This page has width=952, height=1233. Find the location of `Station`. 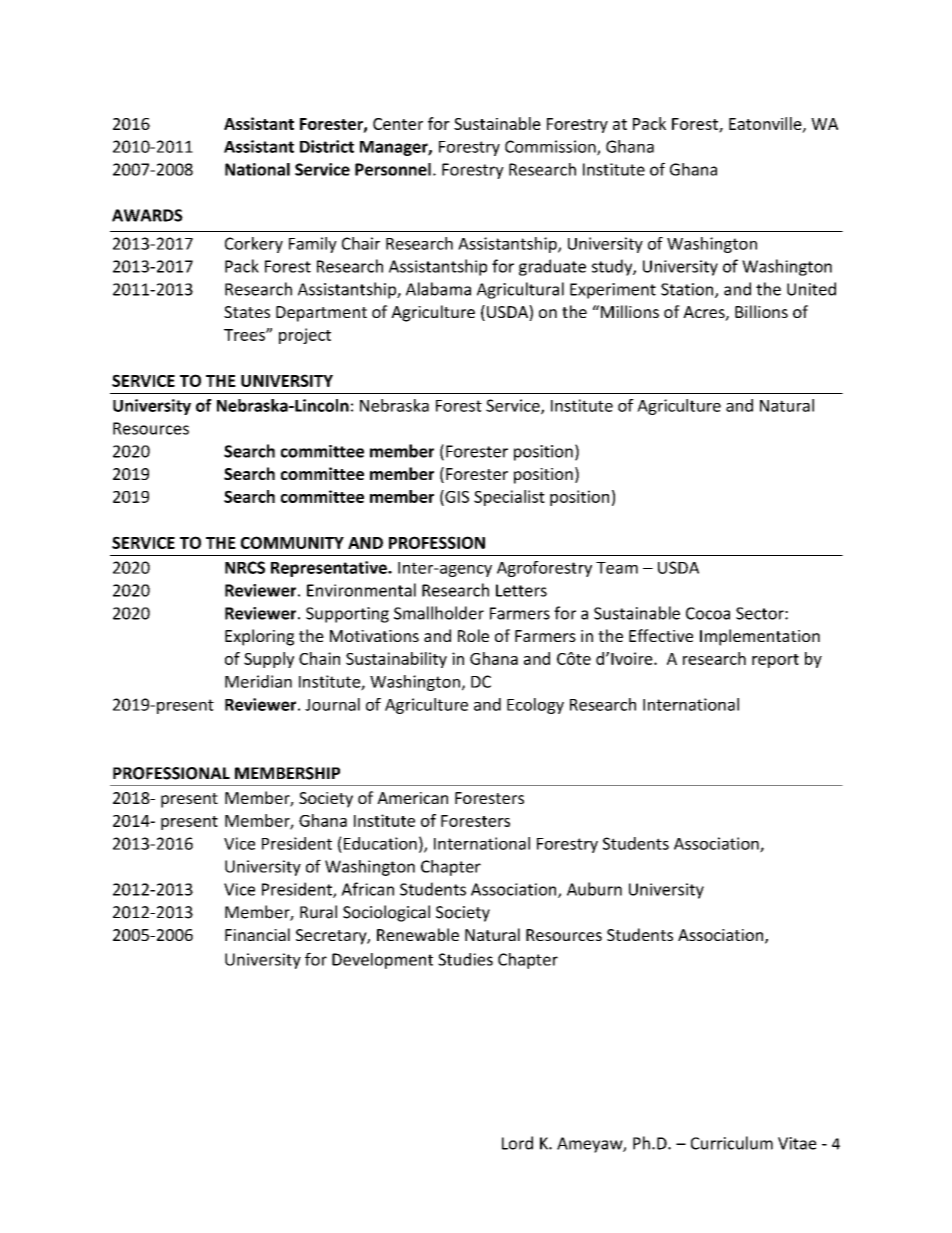

Station is located at coordinates (688, 290).
